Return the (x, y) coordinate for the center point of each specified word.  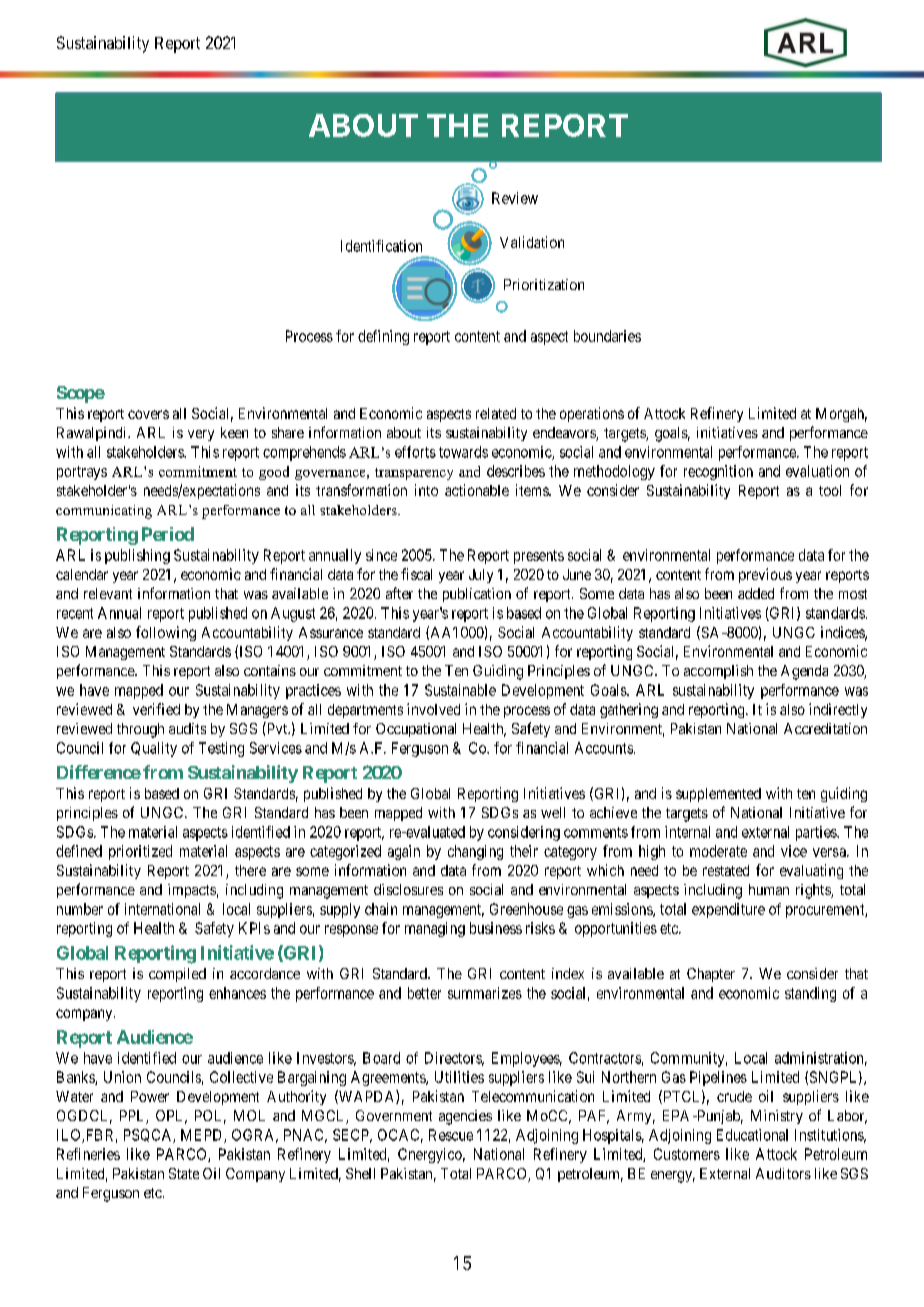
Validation (532, 242)
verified (156, 709)
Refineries (88, 1154)
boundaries (607, 336)
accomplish (718, 672)
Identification (381, 246)
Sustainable (460, 690)
